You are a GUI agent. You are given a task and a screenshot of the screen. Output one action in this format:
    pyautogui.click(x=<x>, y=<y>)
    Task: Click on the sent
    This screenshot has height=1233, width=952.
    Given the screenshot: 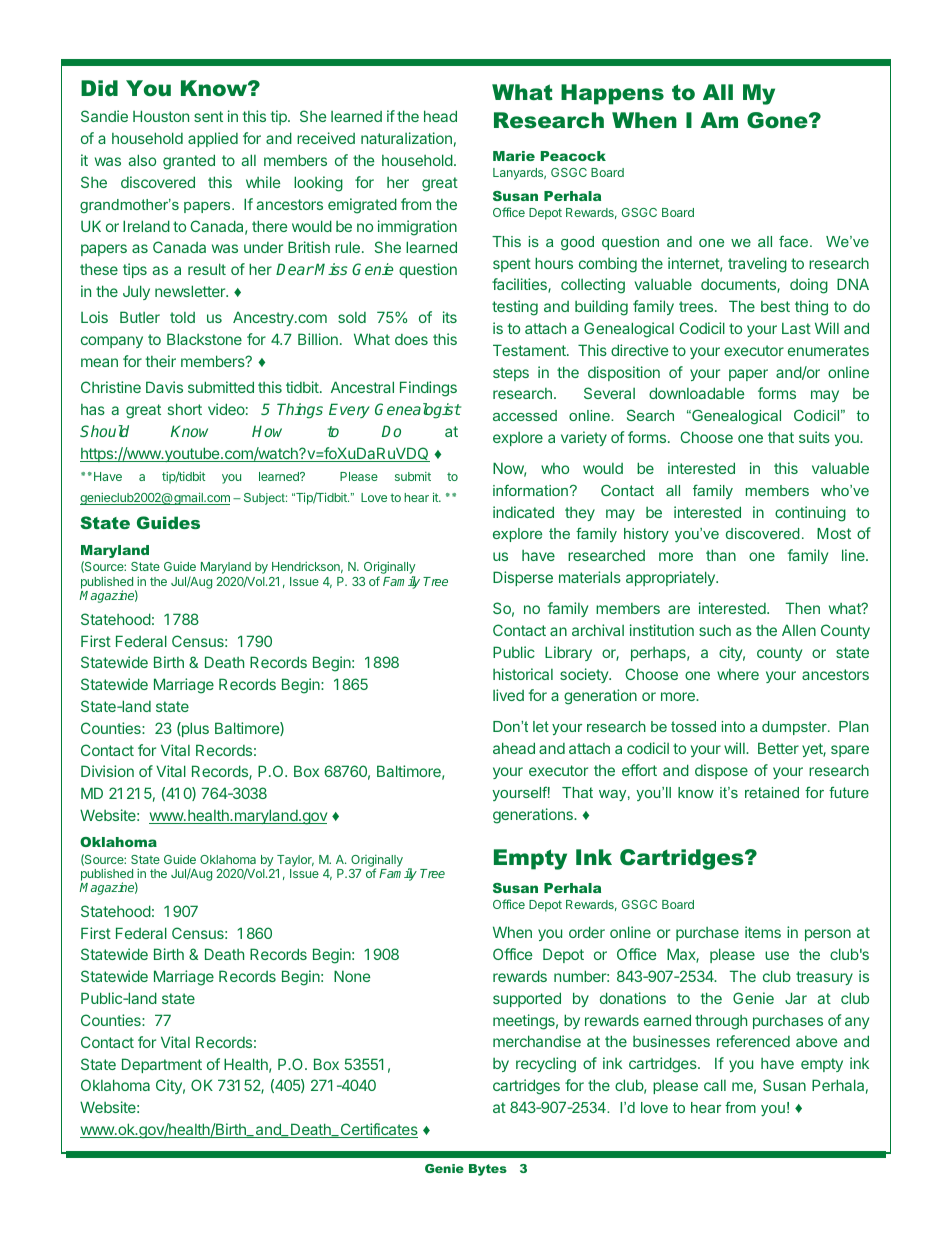 What is the action you would take?
    pyautogui.click(x=208, y=116)
